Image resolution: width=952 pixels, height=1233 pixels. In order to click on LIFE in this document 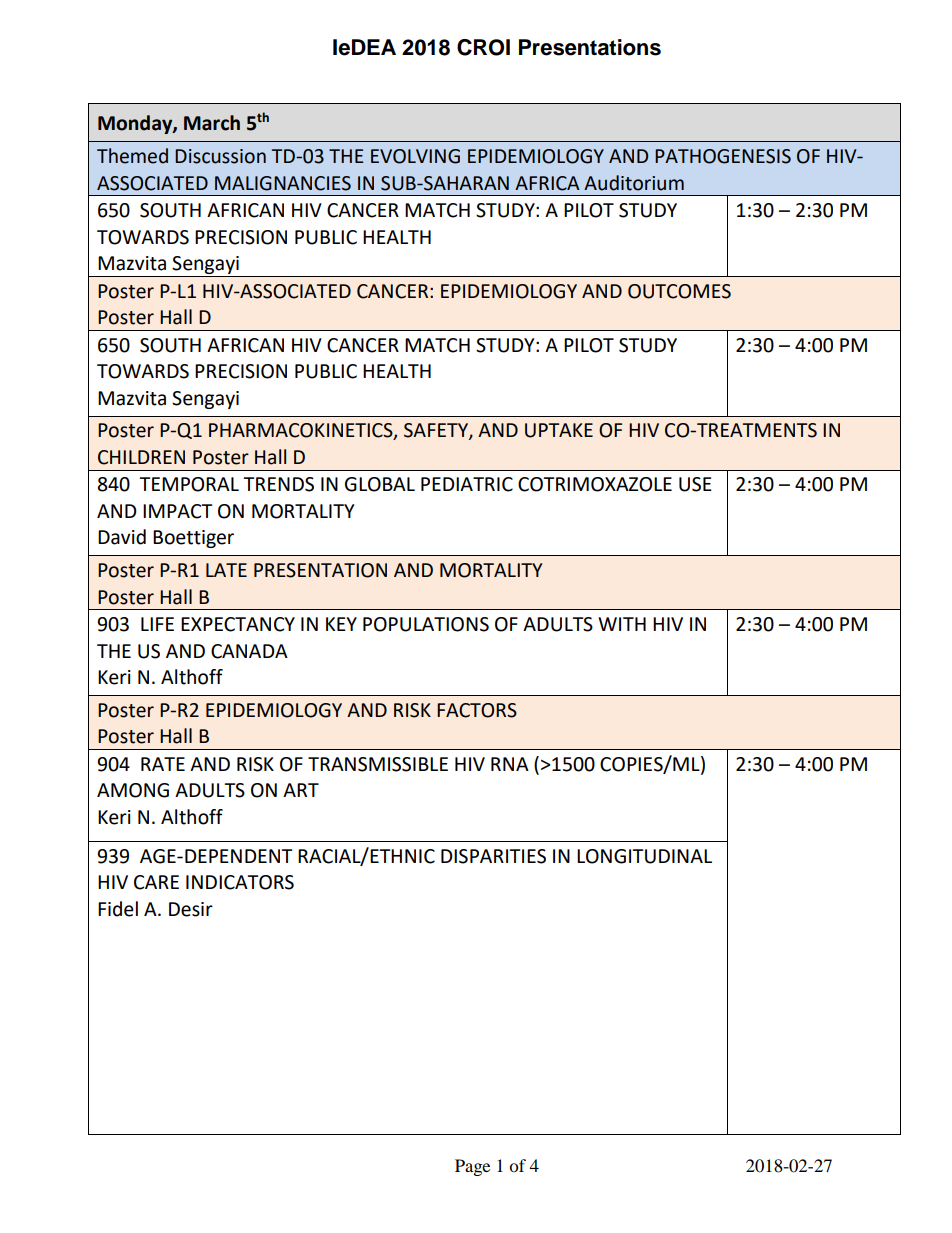, I will do `click(157, 624)`.
